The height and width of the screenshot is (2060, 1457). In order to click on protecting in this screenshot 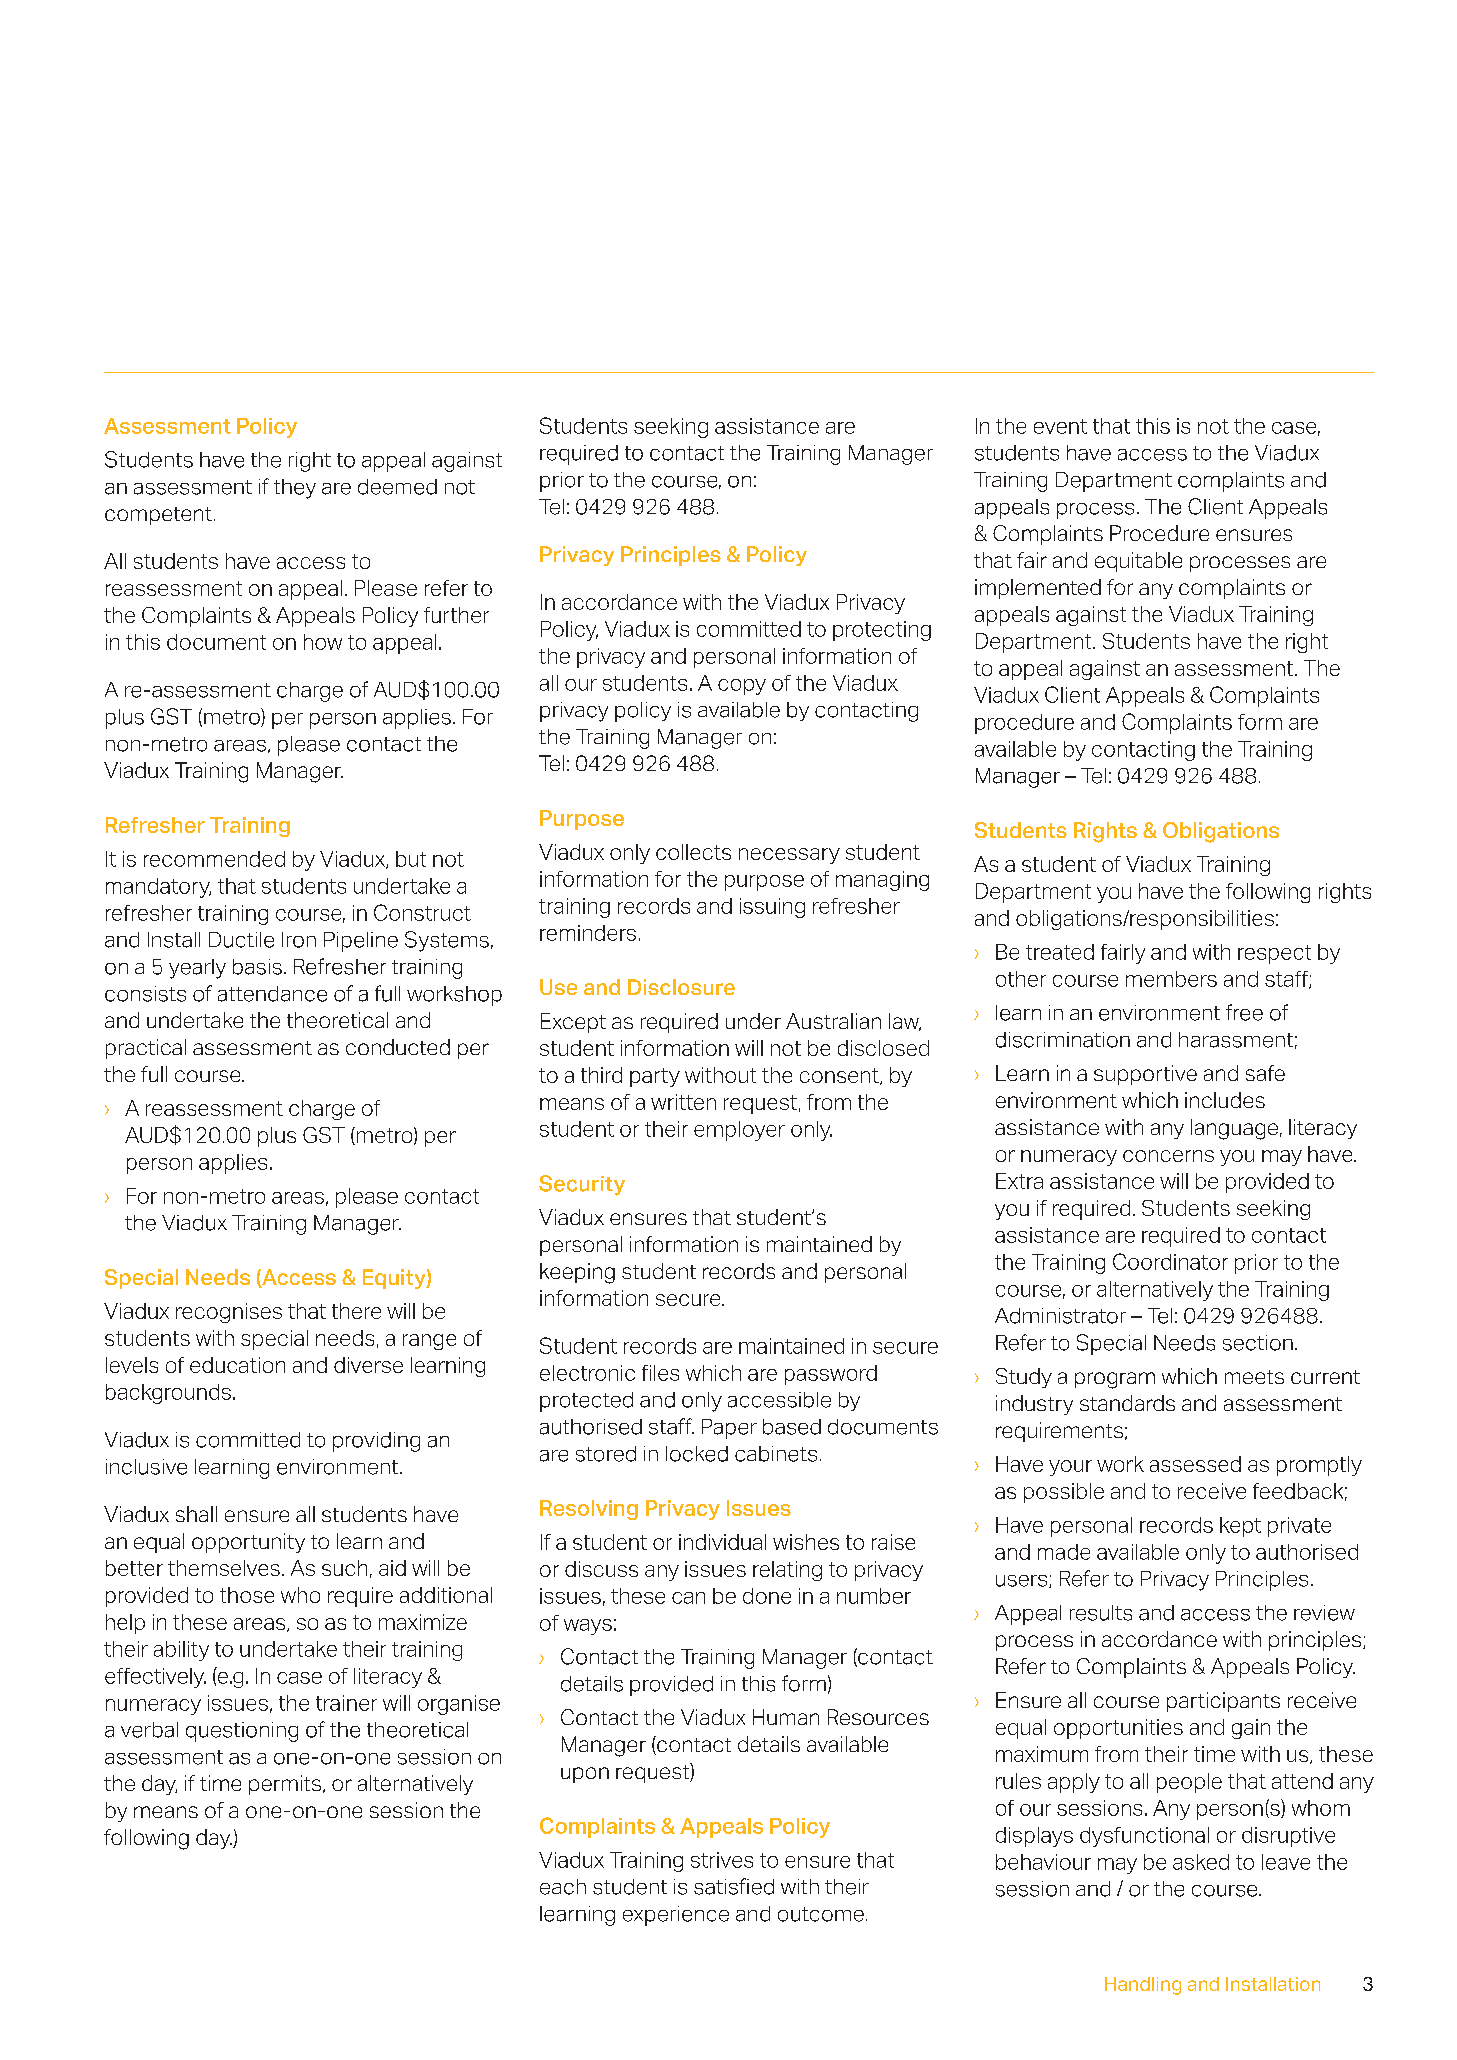, I will do `click(882, 631)`.
